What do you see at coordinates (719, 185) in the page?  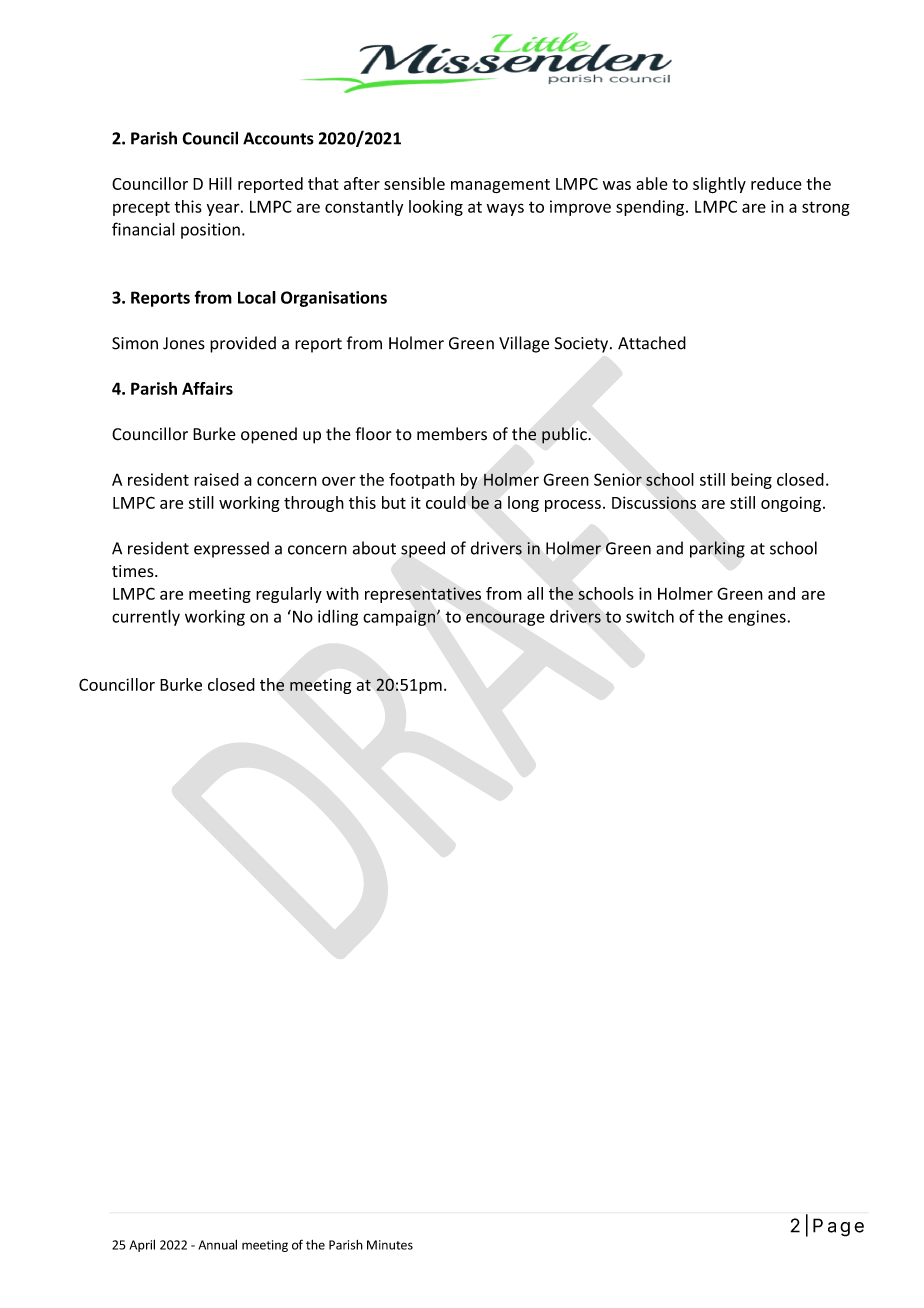 I see `slightly` at bounding box center [719, 185].
